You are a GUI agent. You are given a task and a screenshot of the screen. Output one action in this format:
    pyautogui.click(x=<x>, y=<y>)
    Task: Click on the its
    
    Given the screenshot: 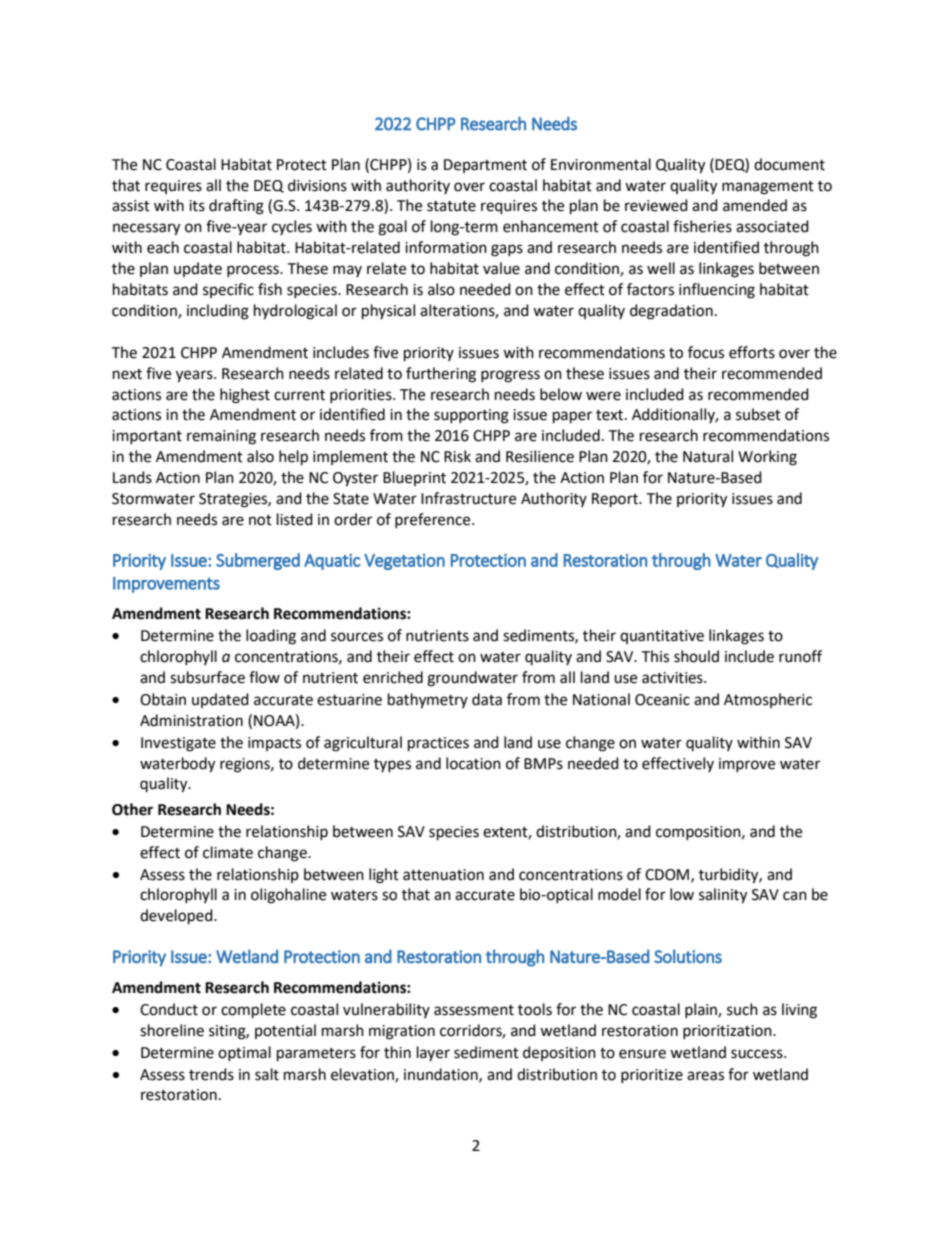 What is the action you would take?
    pyautogui.click(x=197, y=206)
